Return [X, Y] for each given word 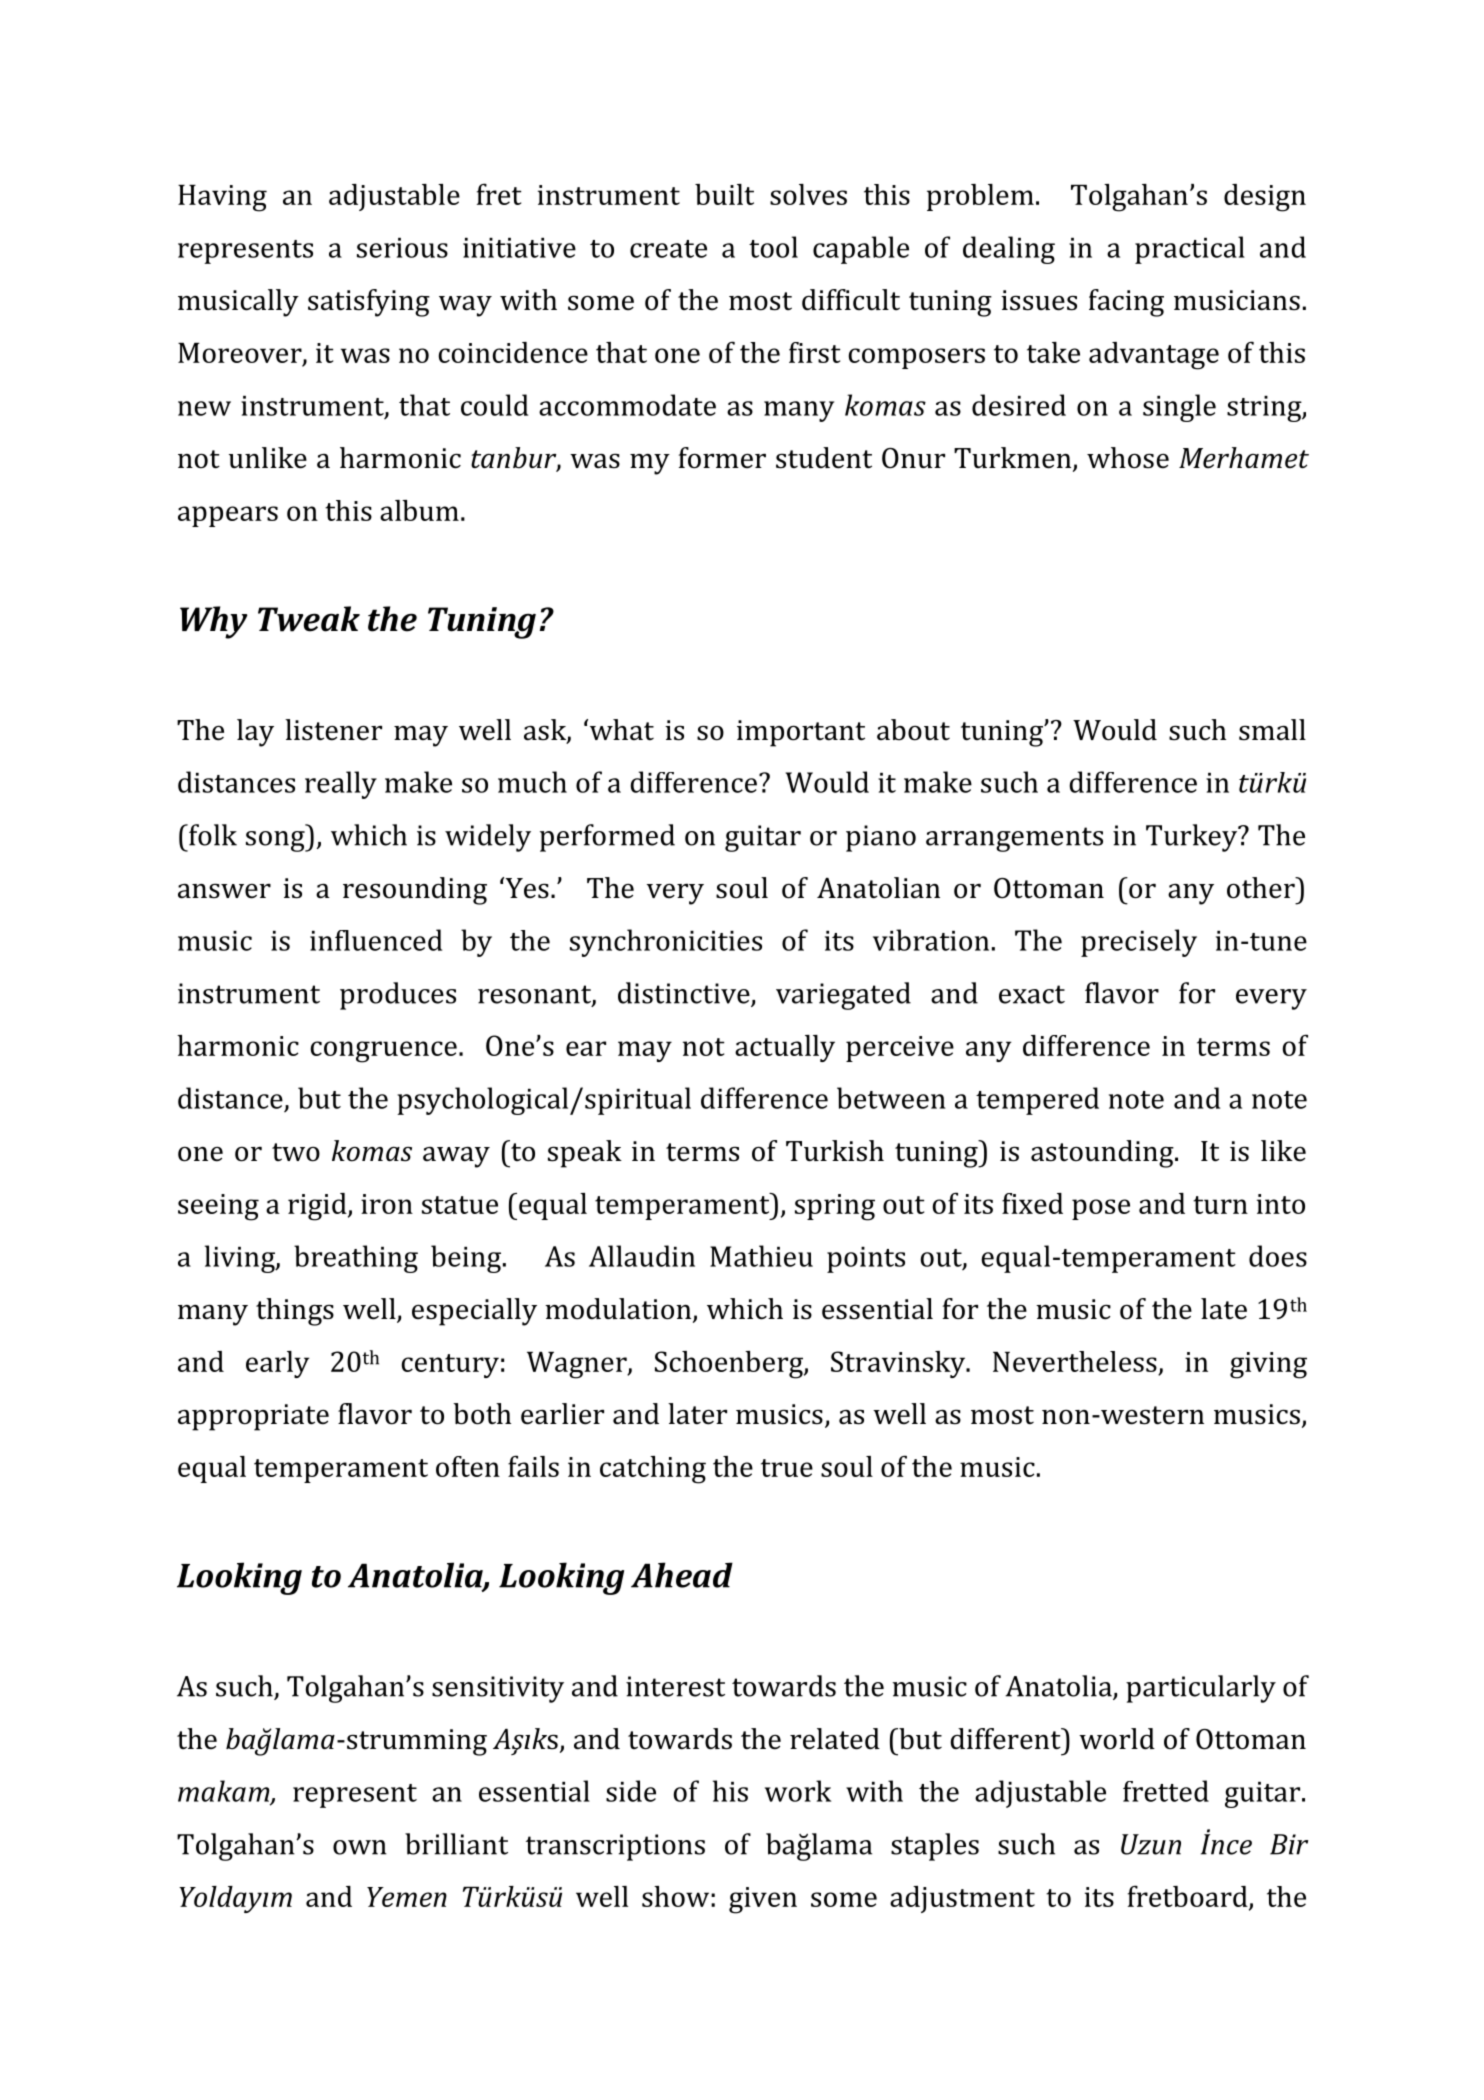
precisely [1139, 943]
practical [1190, 250]
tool [773, 247]
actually [785, 1048]
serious [402, 248]
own [360, 1847]
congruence [384, 1052]
